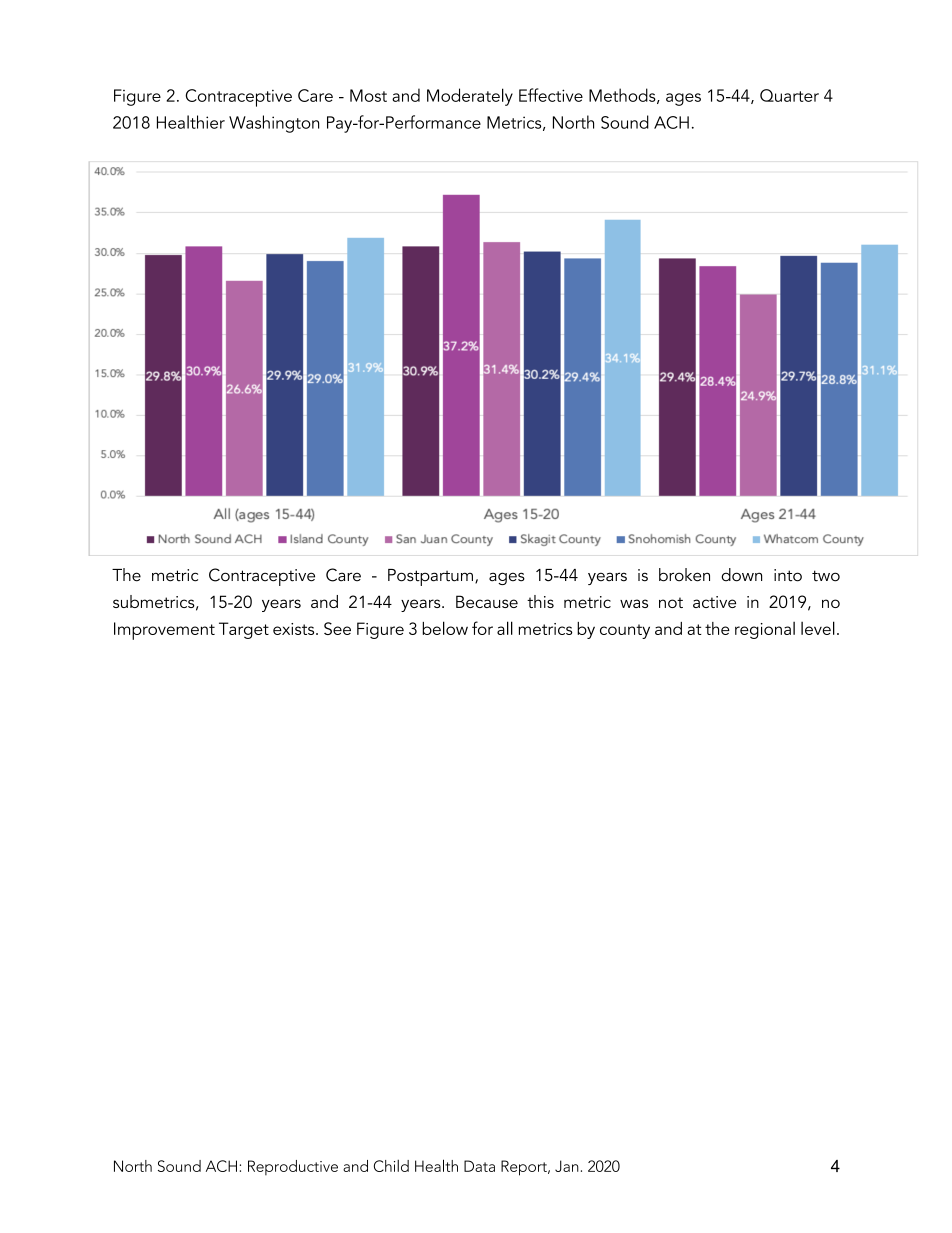 Image resolution: width=952 pixels, height=1233 pixels. I want to click on down, so click(741, 575).
